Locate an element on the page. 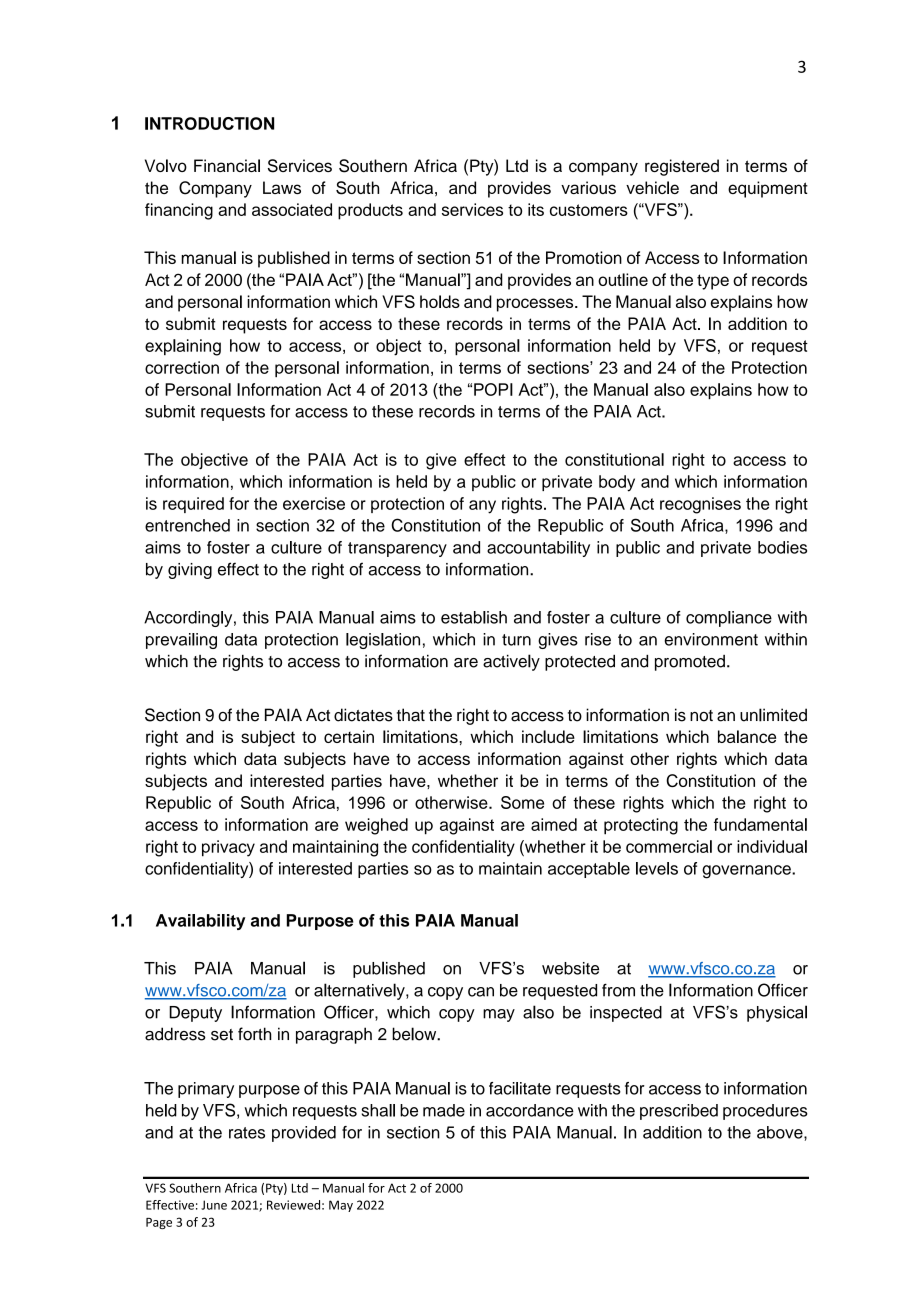  can is located at coordinates (481, 992).
